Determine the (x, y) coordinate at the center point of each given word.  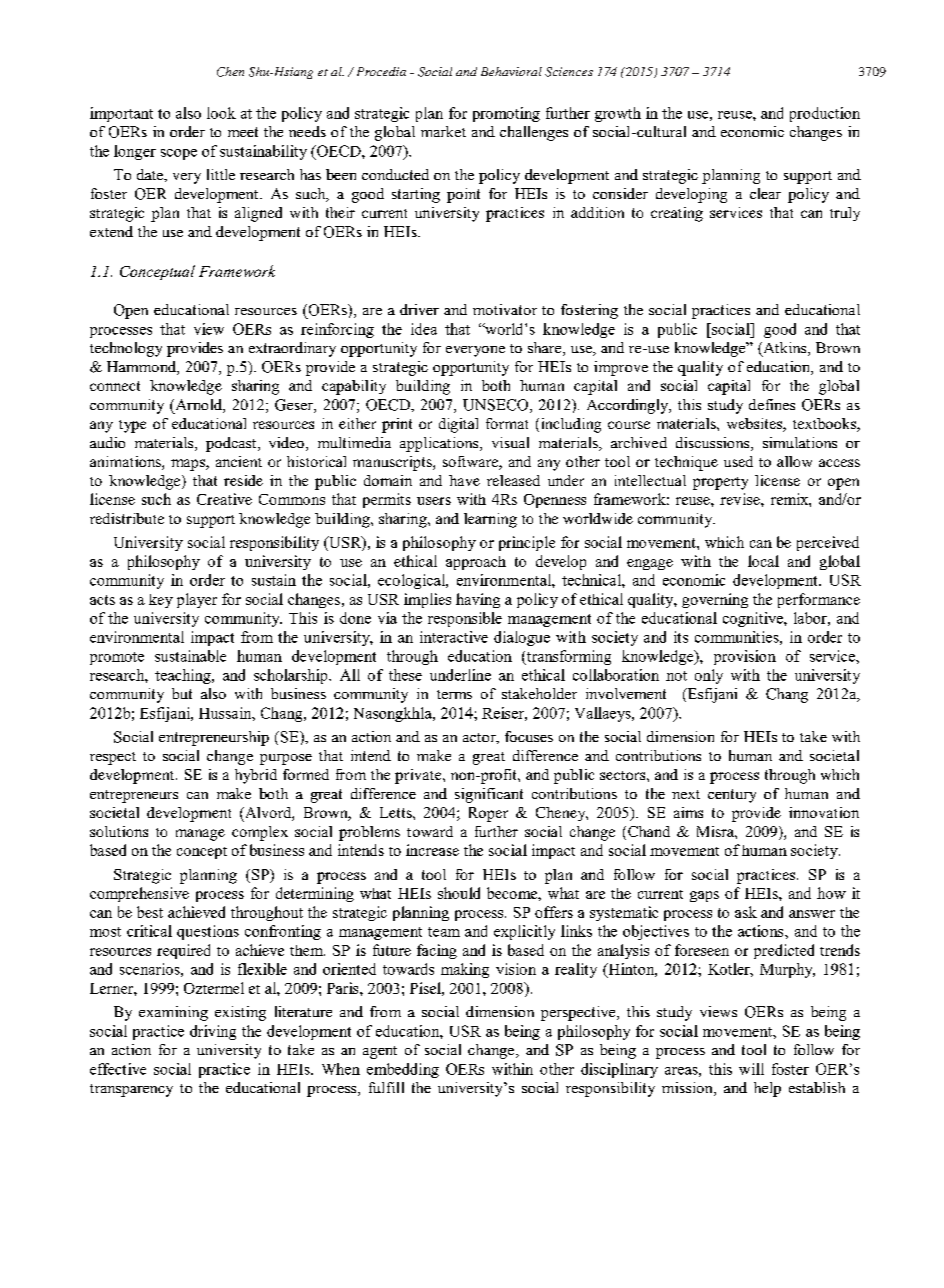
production (825, 114)
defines (772, 404)
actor (480, 738)
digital (458, 425)
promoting (506, 114)
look (221, 113)
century (732, 796)
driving (213, 1032)
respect (113, 758)
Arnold (198, 406)
